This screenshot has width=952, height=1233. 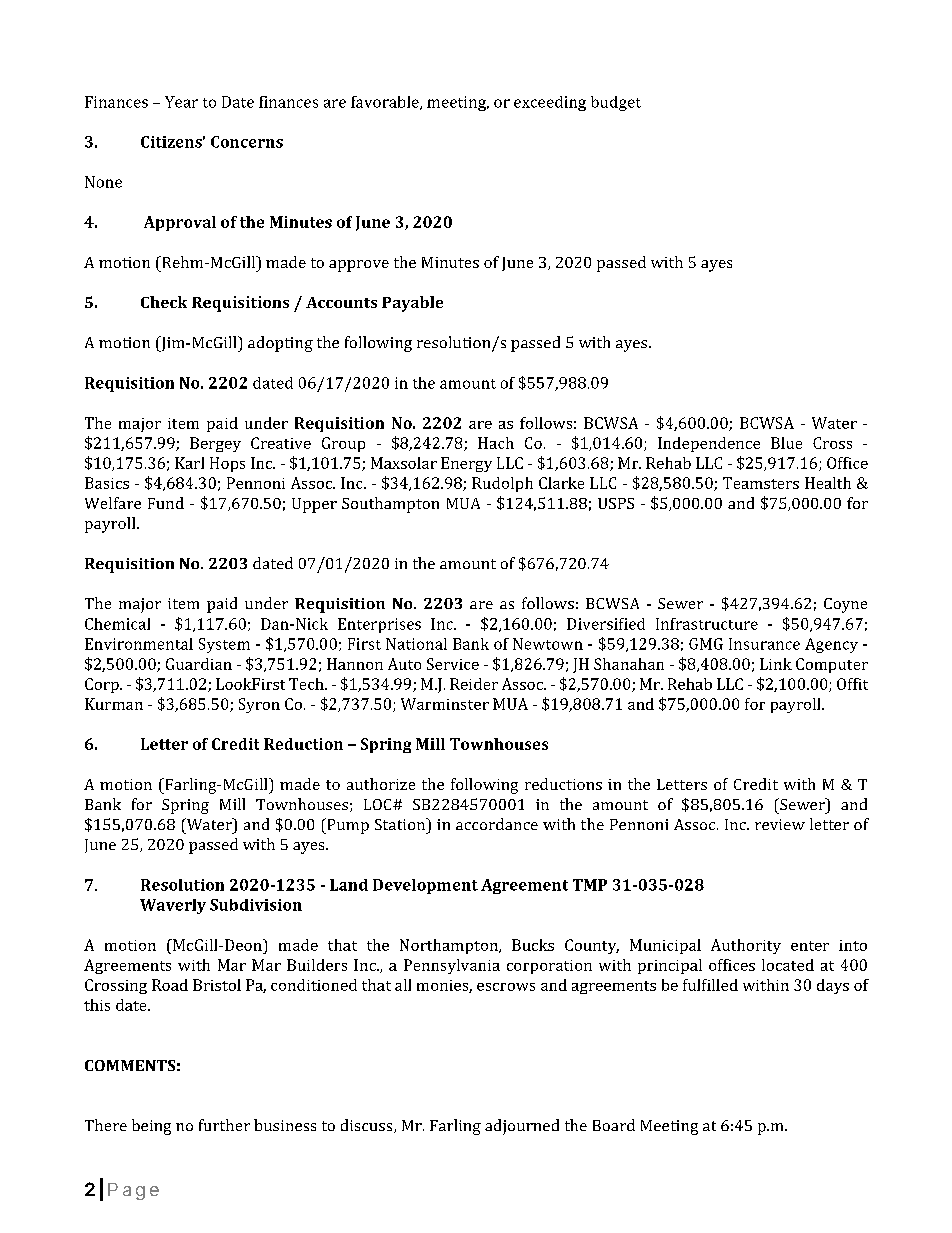 What do you see at coordinates (224, 645) in the screenshot?
I see `System` at bounding box center [224, 645].
